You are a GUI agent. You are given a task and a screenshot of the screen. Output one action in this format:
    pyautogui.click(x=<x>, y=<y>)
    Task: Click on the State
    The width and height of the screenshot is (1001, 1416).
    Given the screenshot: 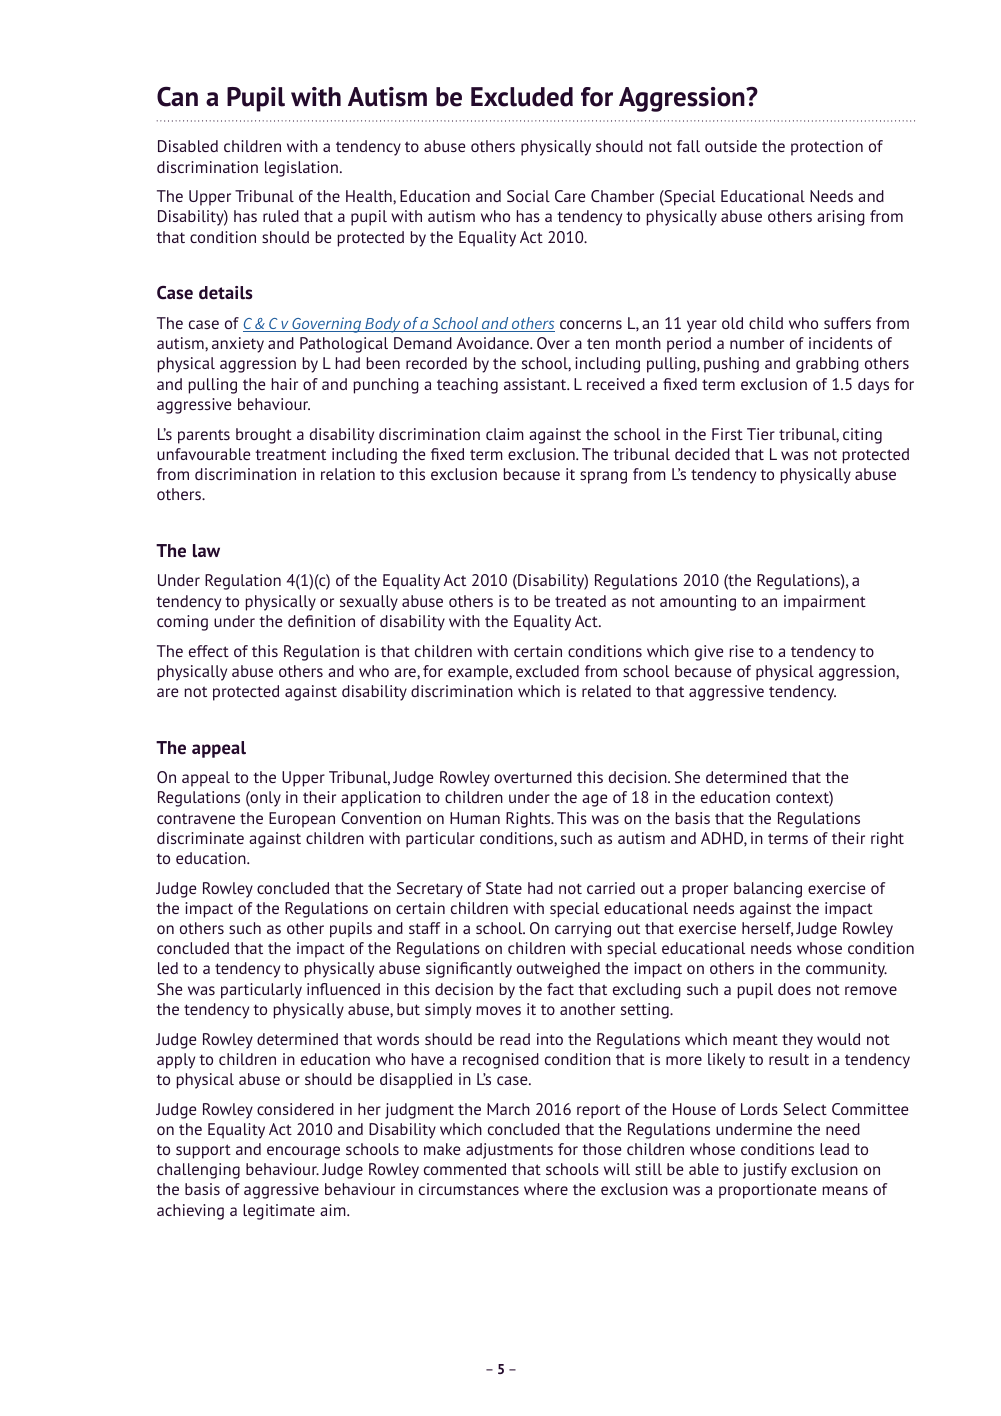 What is the action you would take?
    pyautogui.click(x=504, y=888)
